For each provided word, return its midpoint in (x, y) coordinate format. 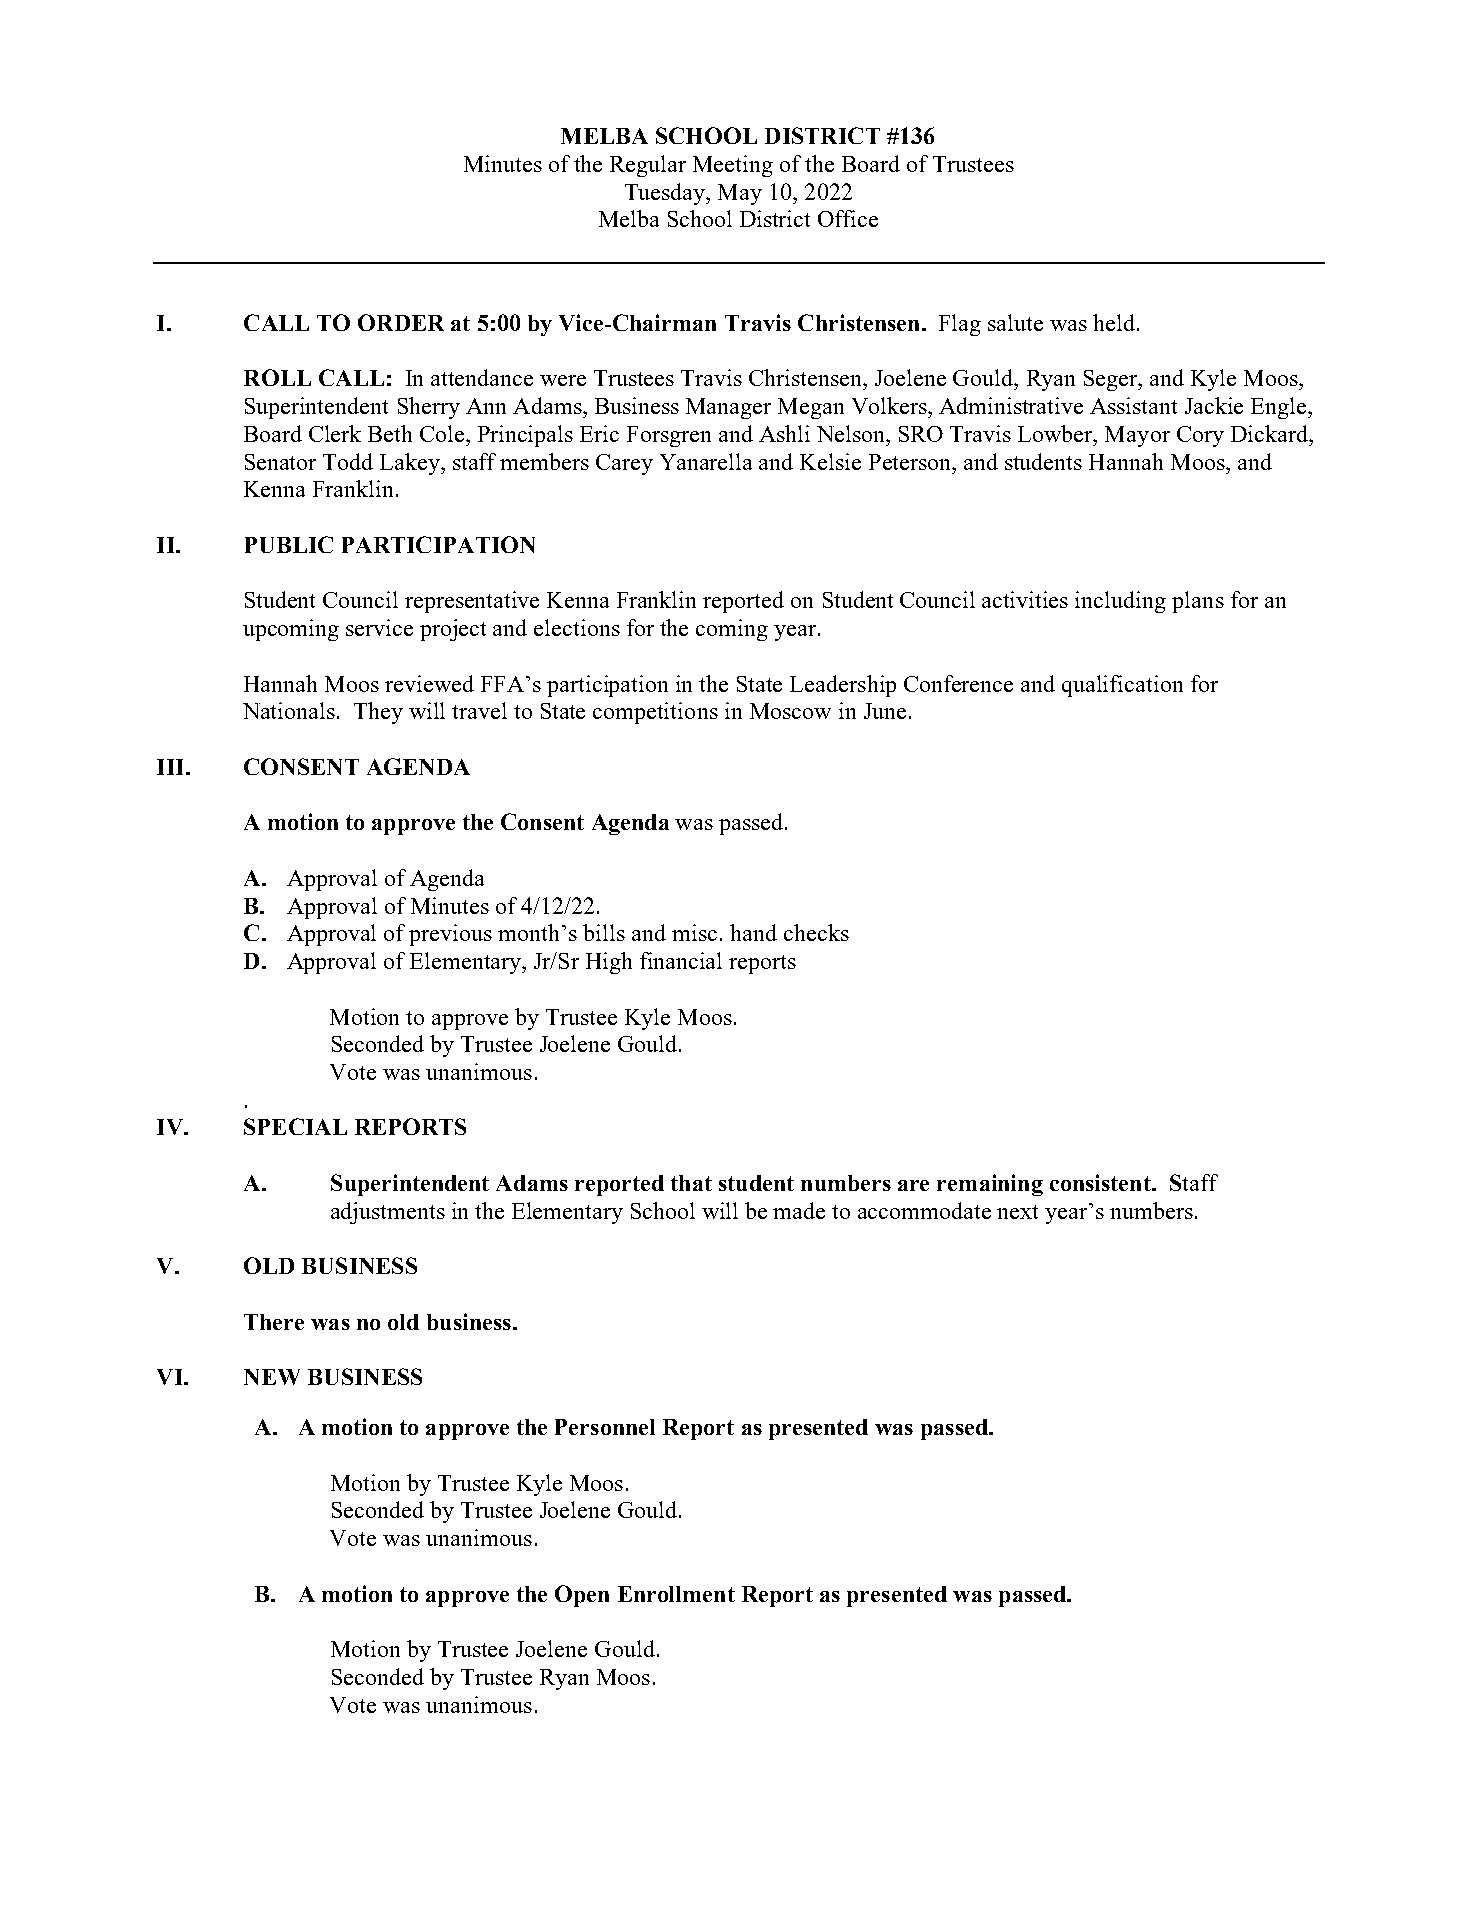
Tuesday (666, 194)
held (1114, 322)
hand (753, 932)
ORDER (401, 322)
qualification (1122, 686)
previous (450, 935)
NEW (272, 1377)
